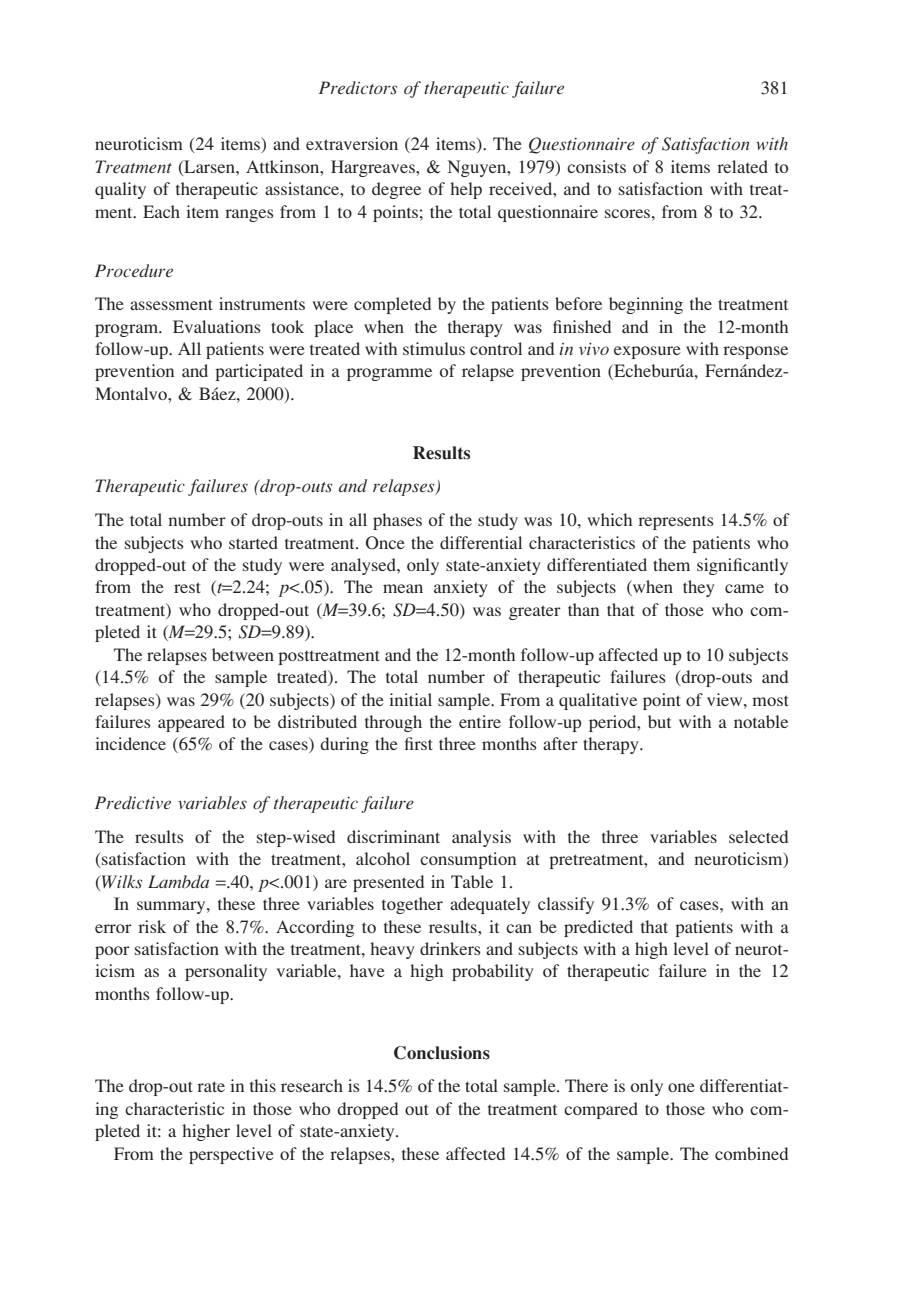 This screenshot has height=1313, width=924. What do you see at coordinates (647, 352) in the screenshot?
I see `exposure` at bounding box center [647, 352].
